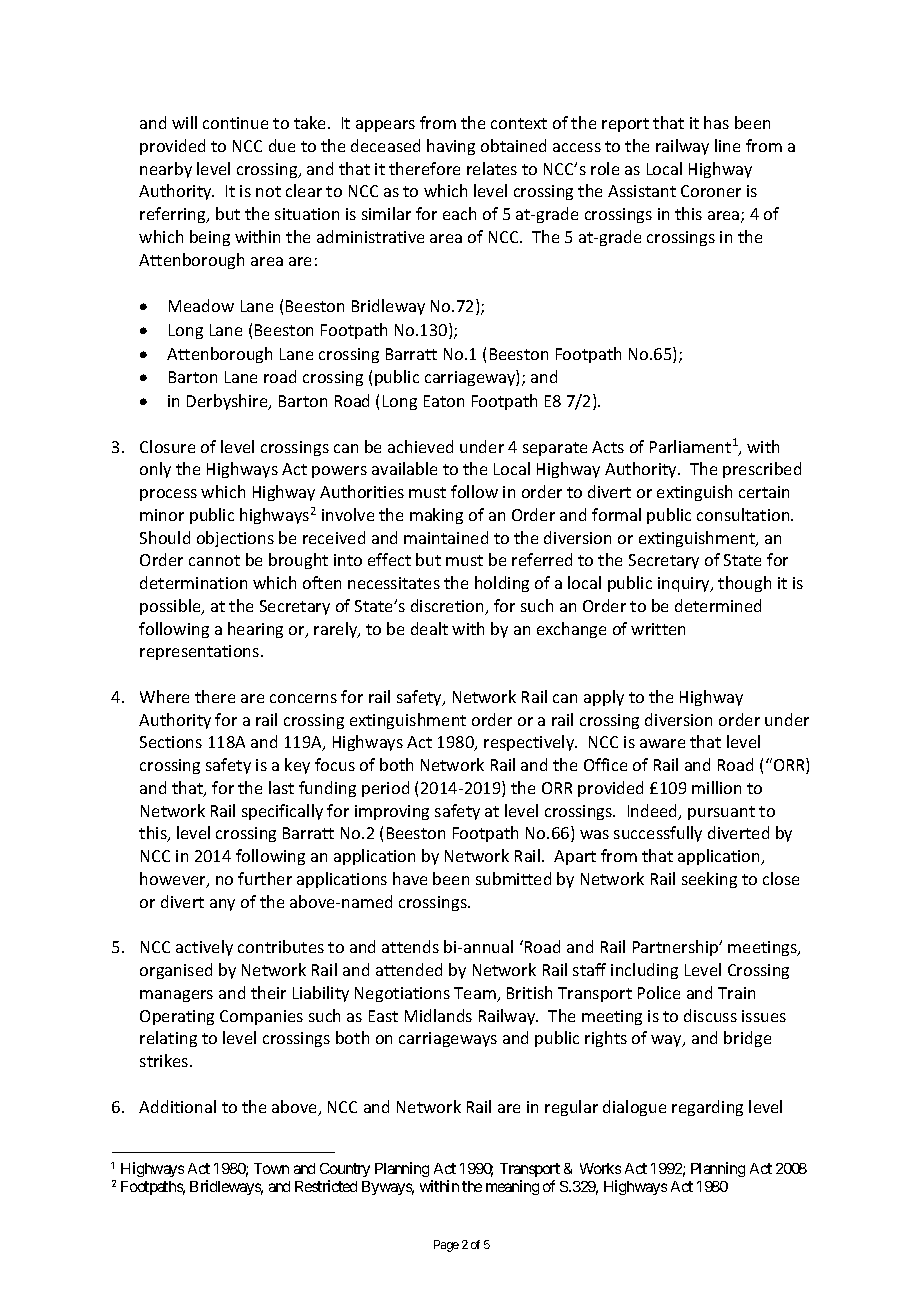 The image size is (924, 1308). Describe the element at coordinates (451, 147) in the screenshot. I see `having` at that location.
